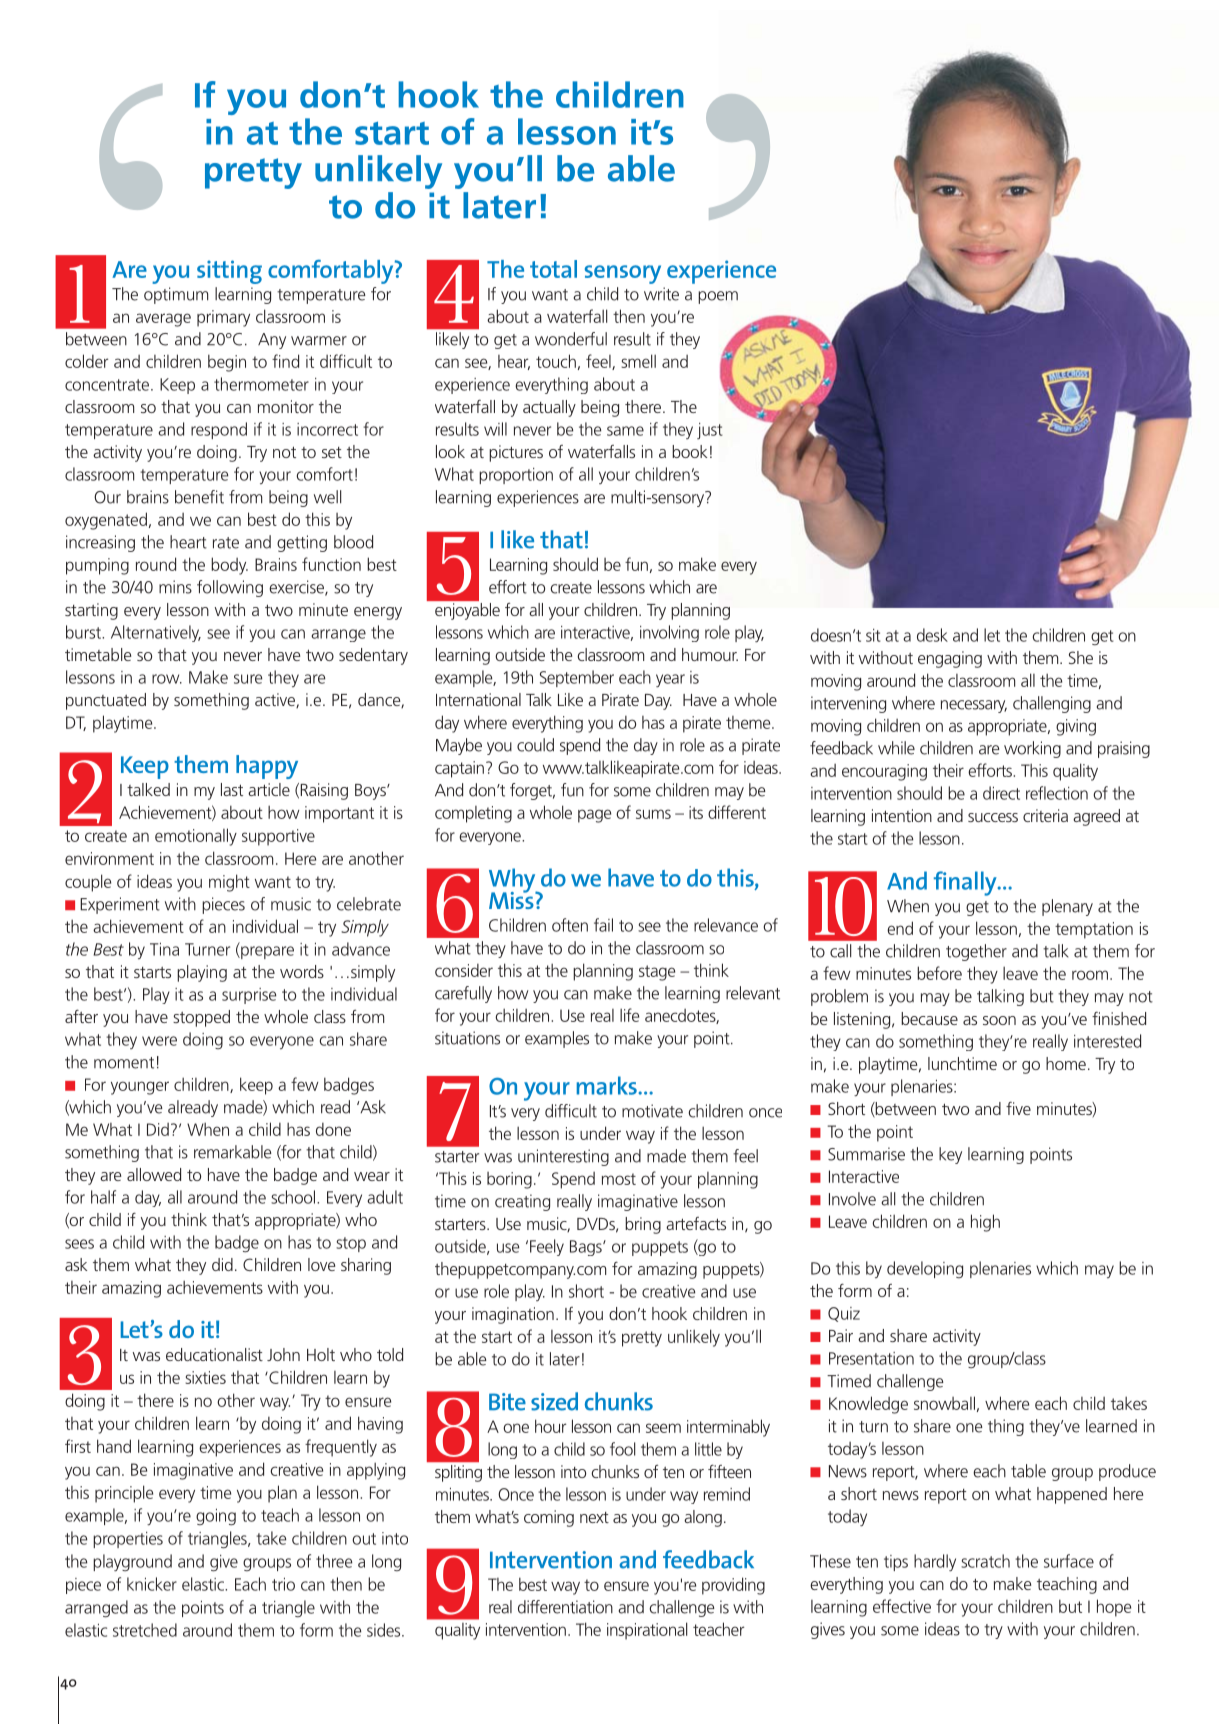 This screenshot has height=1724, width=1219. What do you see at coordinates (647, 1631) in the screenshot?
I see `inspirational` at bounding box center [647, 1631].
